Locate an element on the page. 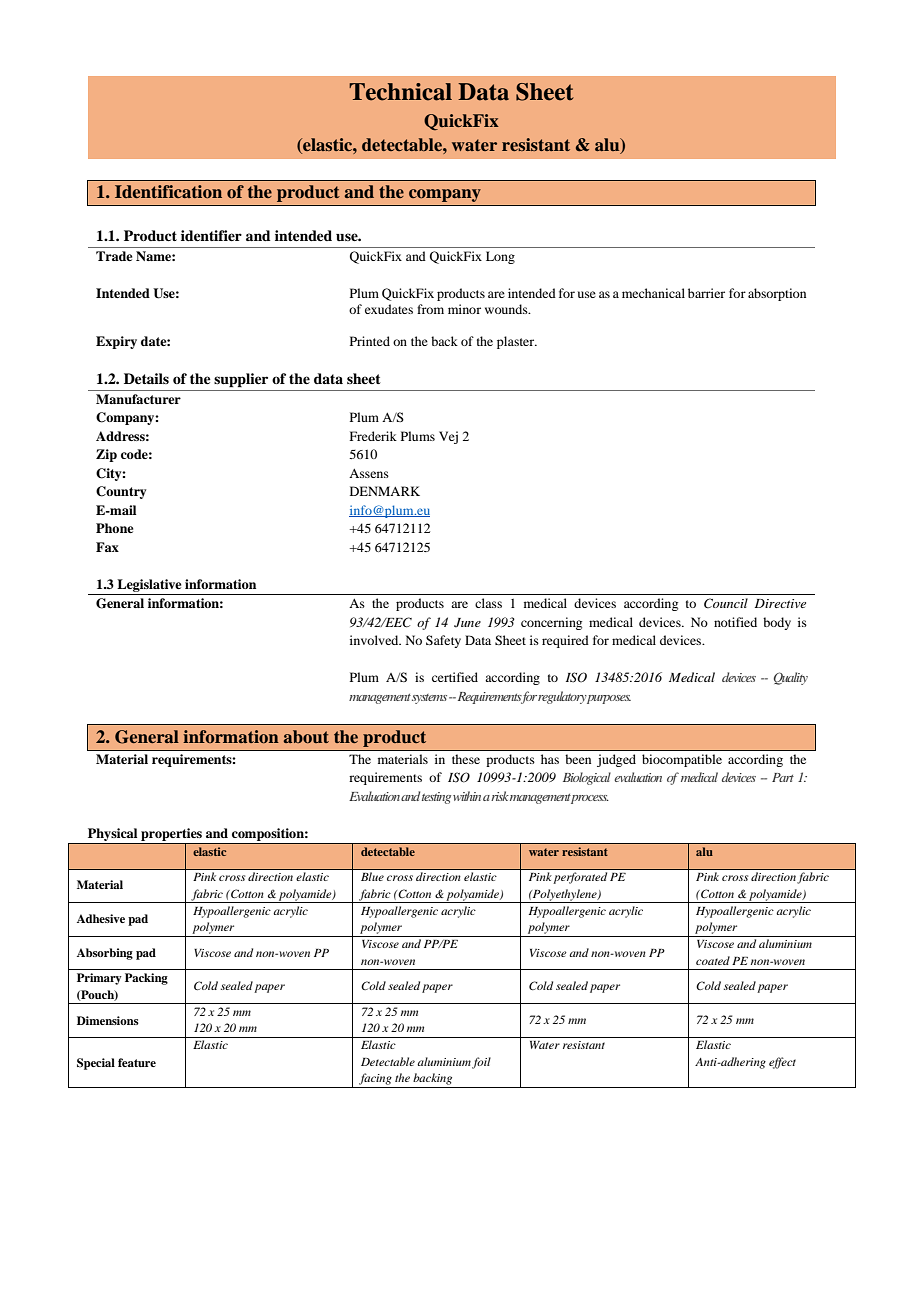  foil is located at coordinates (481, 1063).
